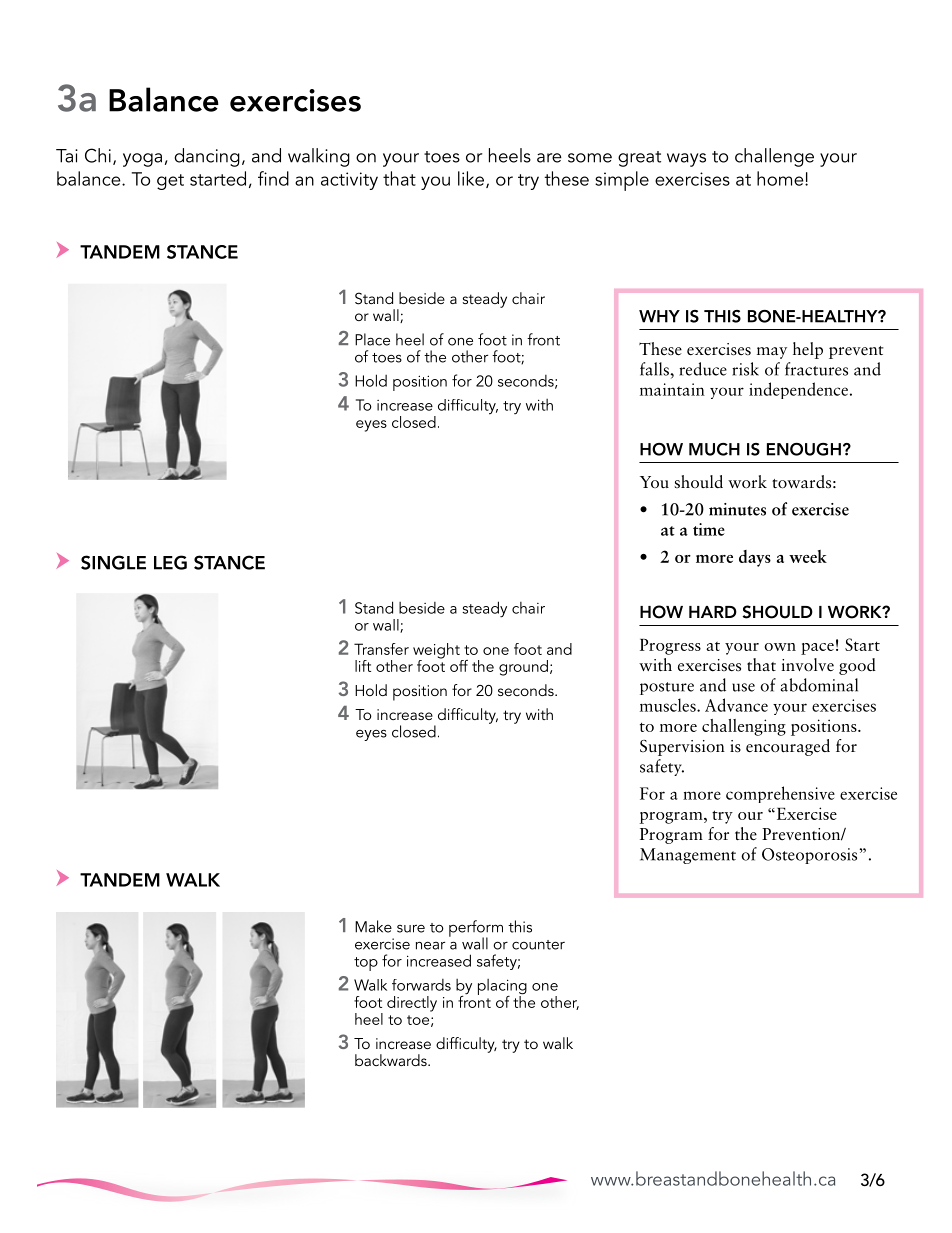 The image size is (952, 1233). I want to click on get, so click(170, 182).
